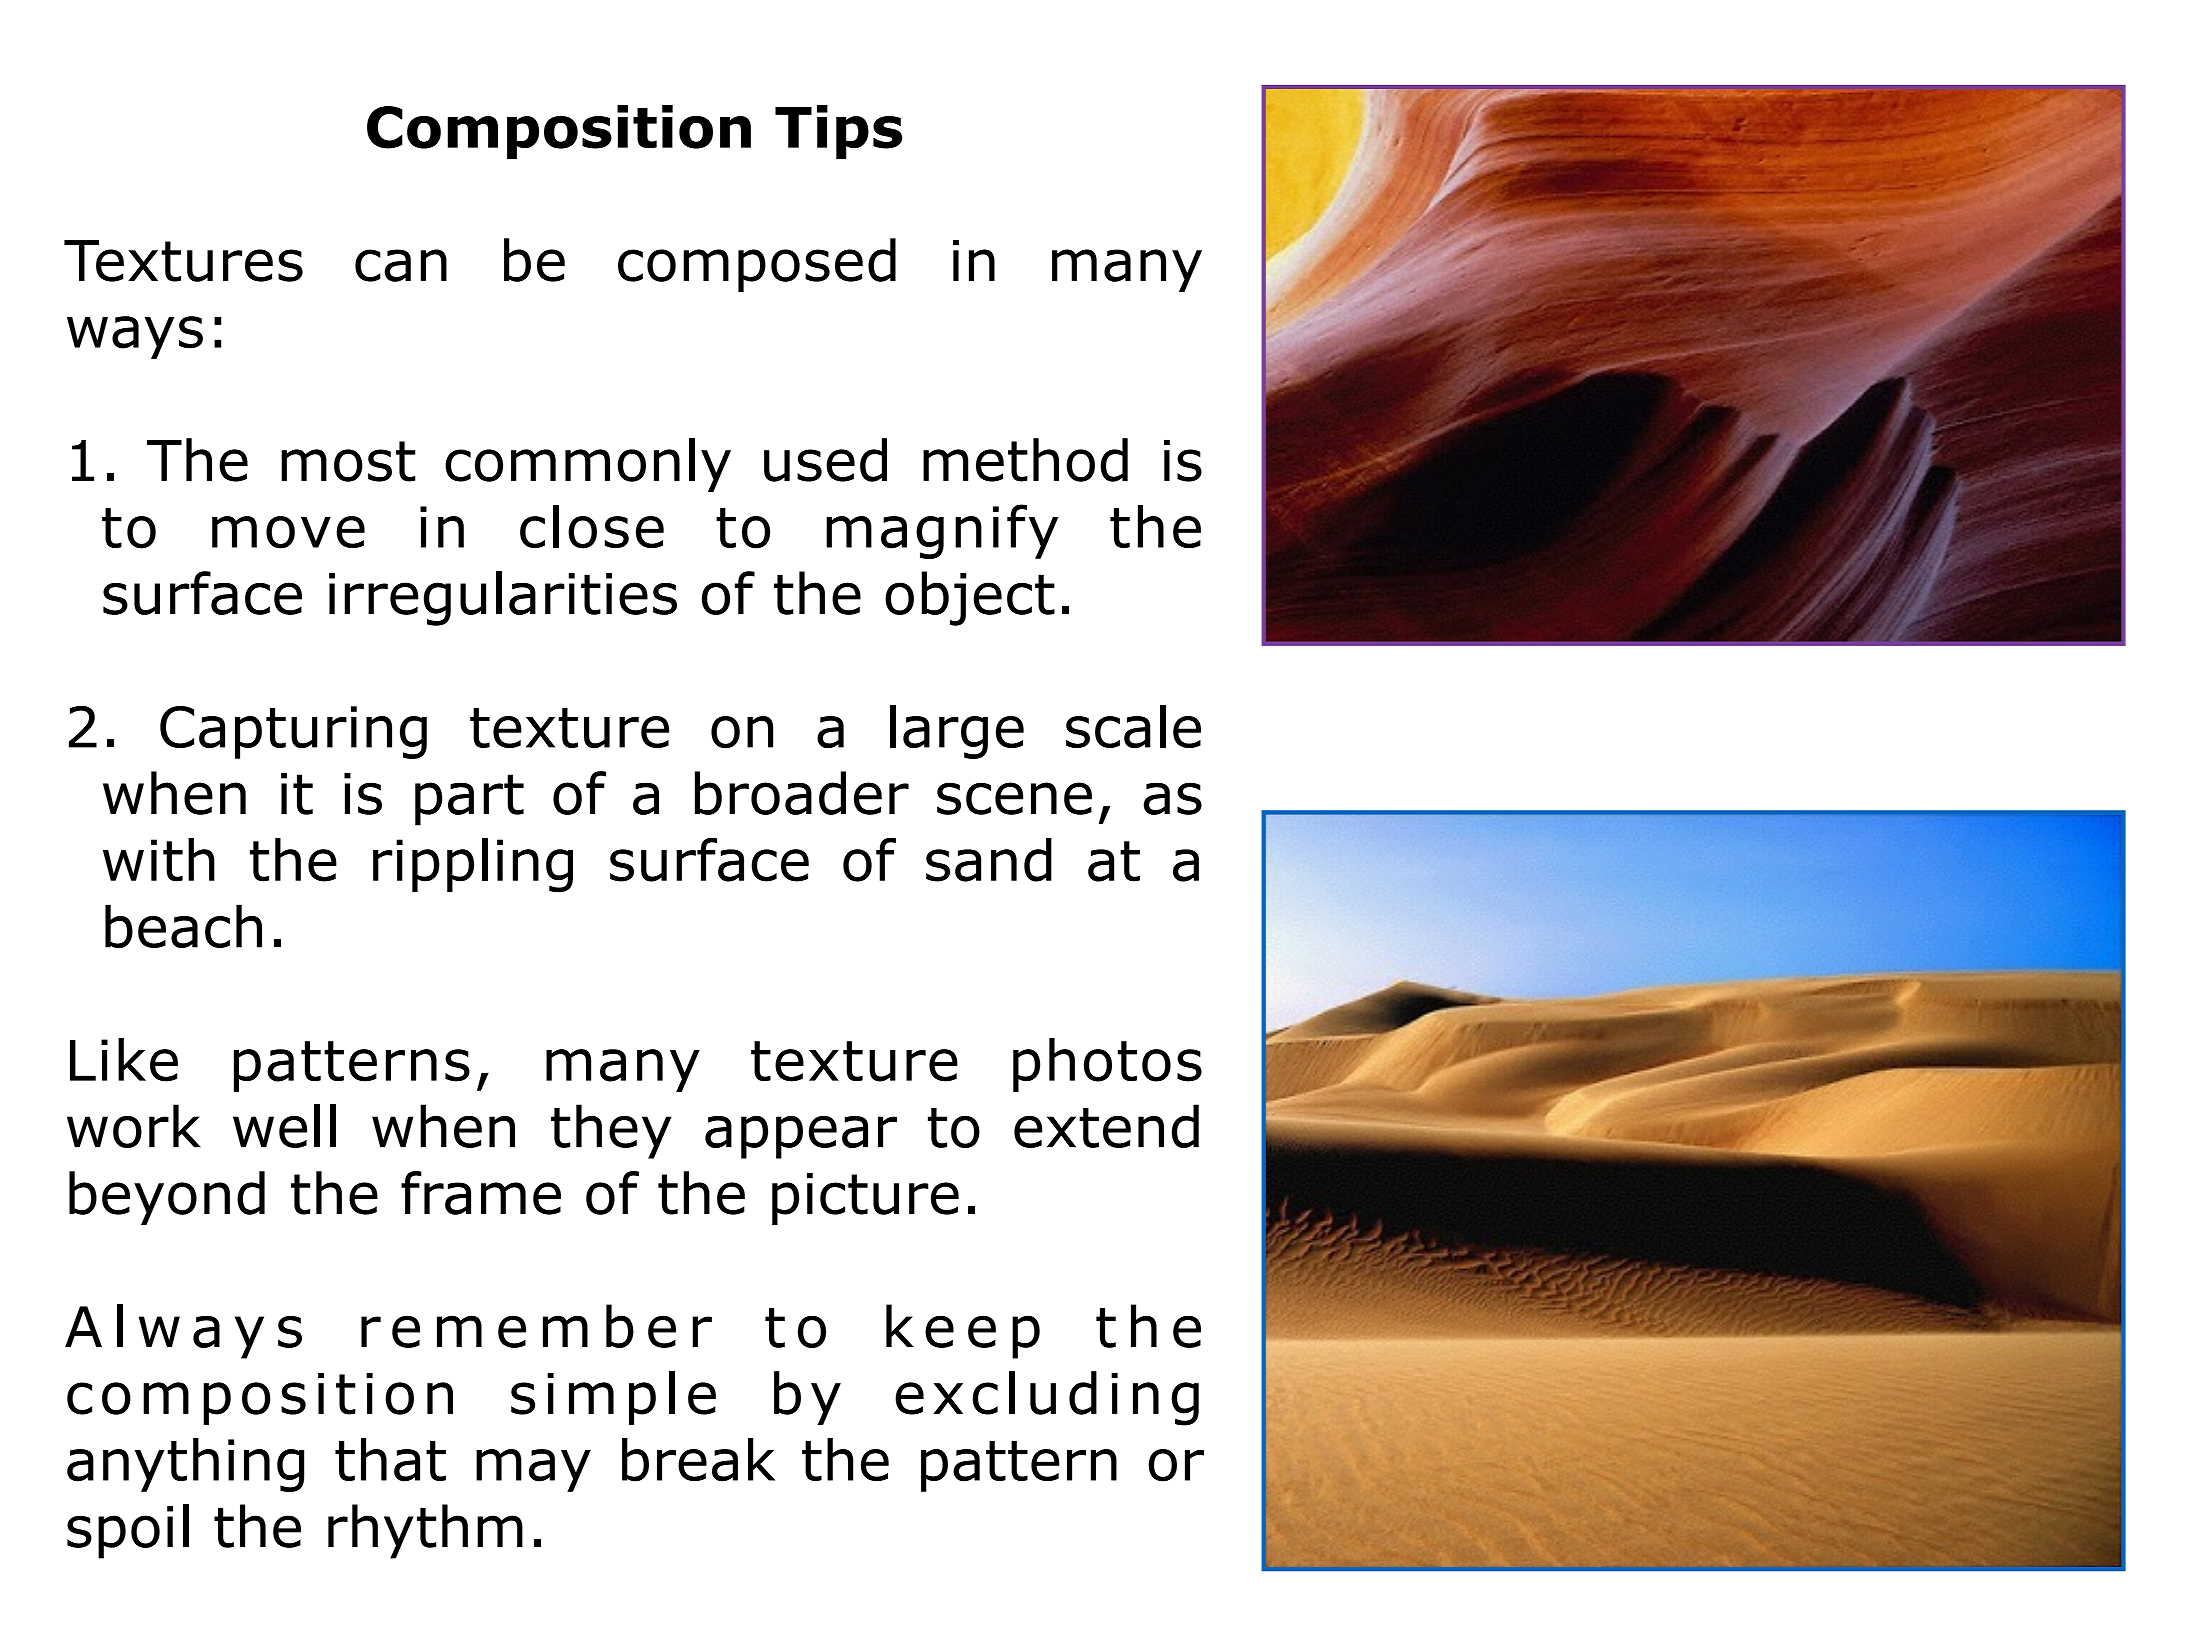 The height and width of the document is (1651, 2201). I want to click on move, so click(288, 532).
